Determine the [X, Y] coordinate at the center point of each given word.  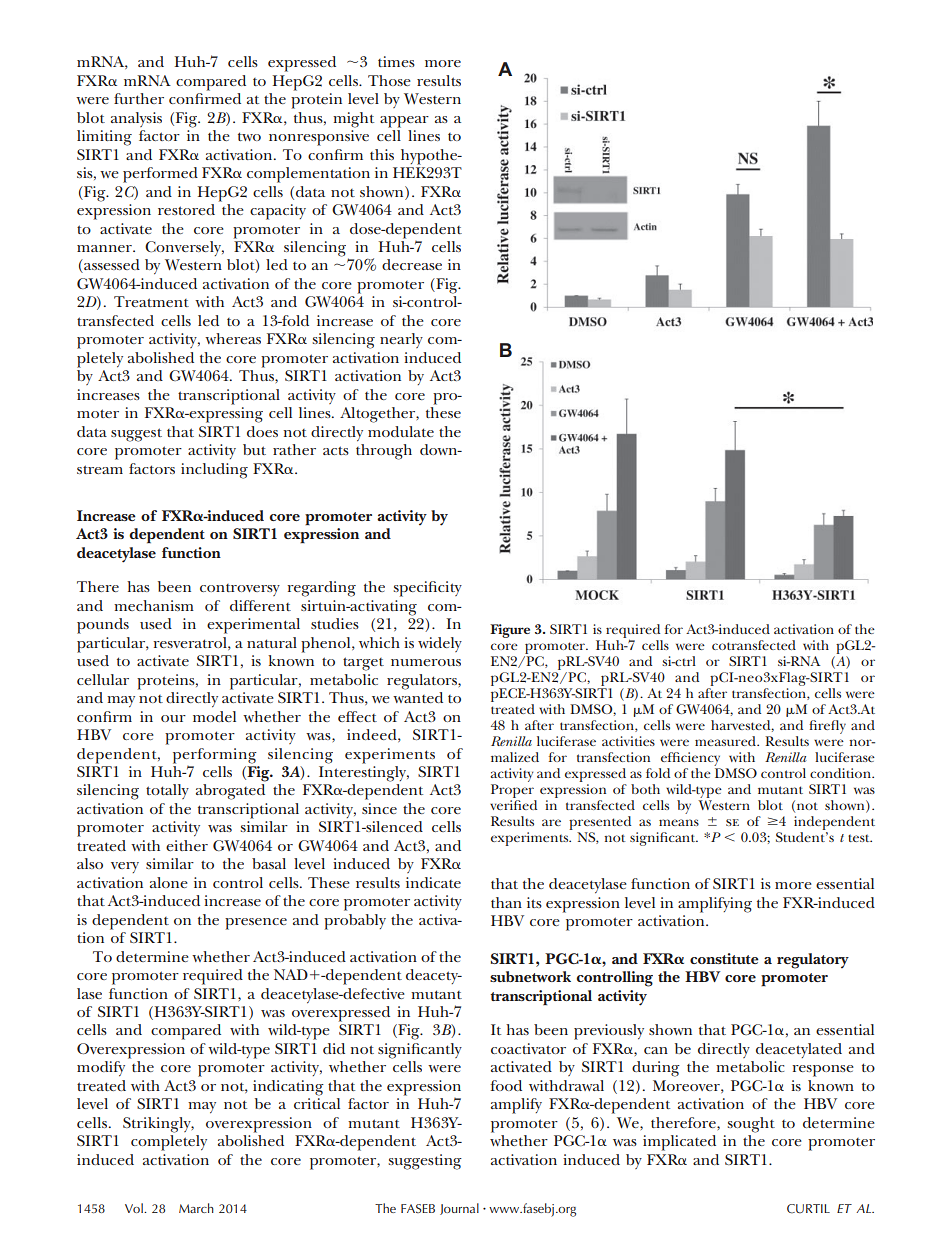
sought [751, 1125]
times [396, 61]
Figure [510, 631]
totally [167, 791]
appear [404, 122]
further [139, 98]
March [196, 1208]
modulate [401, 431]
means [679, 822]
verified [513, 805]
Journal [459, 1209]
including [214, 471]
